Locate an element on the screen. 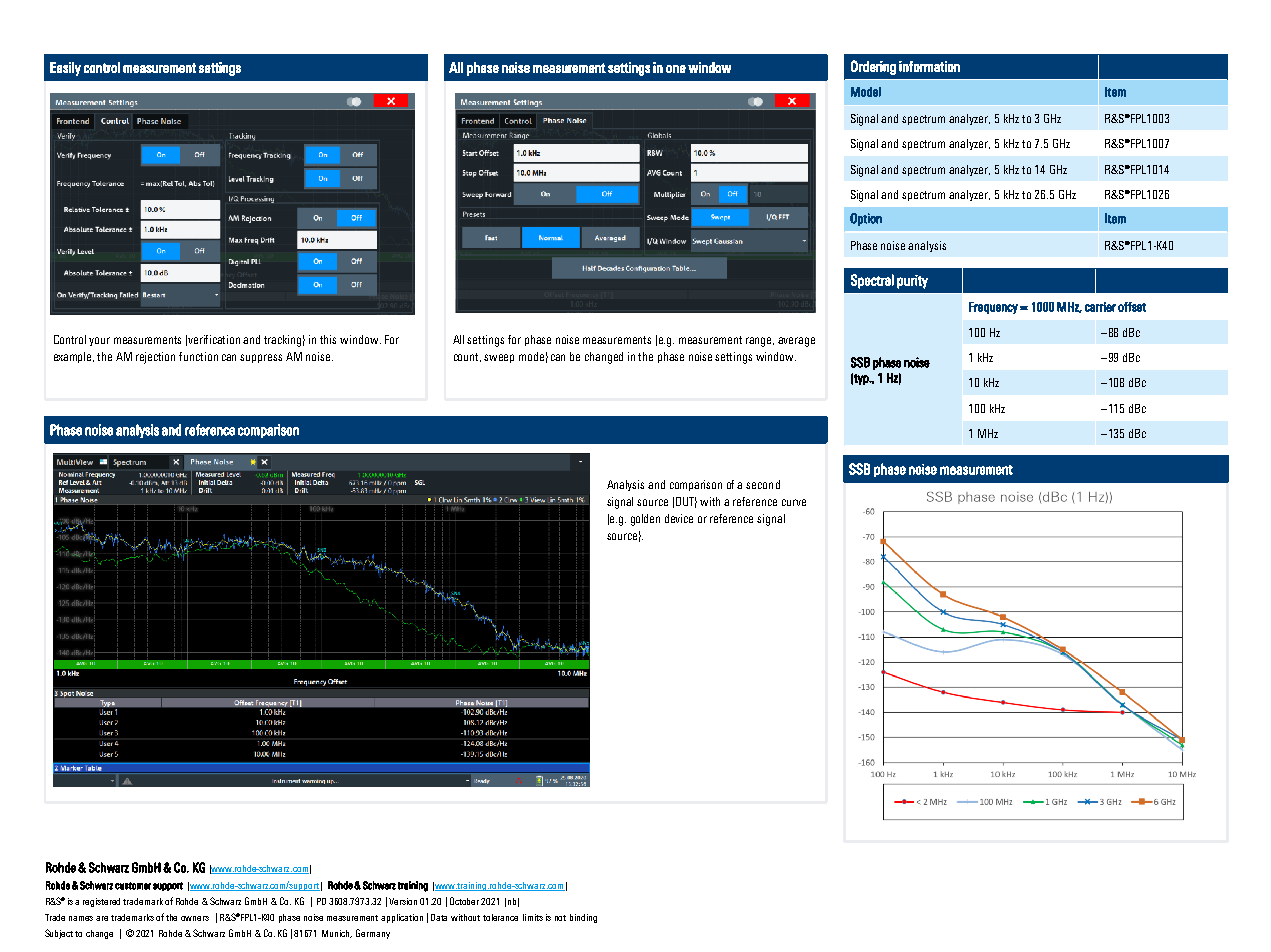 The height and width of the screenshot is (952, 1271). purity is located at coordinates (912, 282).
